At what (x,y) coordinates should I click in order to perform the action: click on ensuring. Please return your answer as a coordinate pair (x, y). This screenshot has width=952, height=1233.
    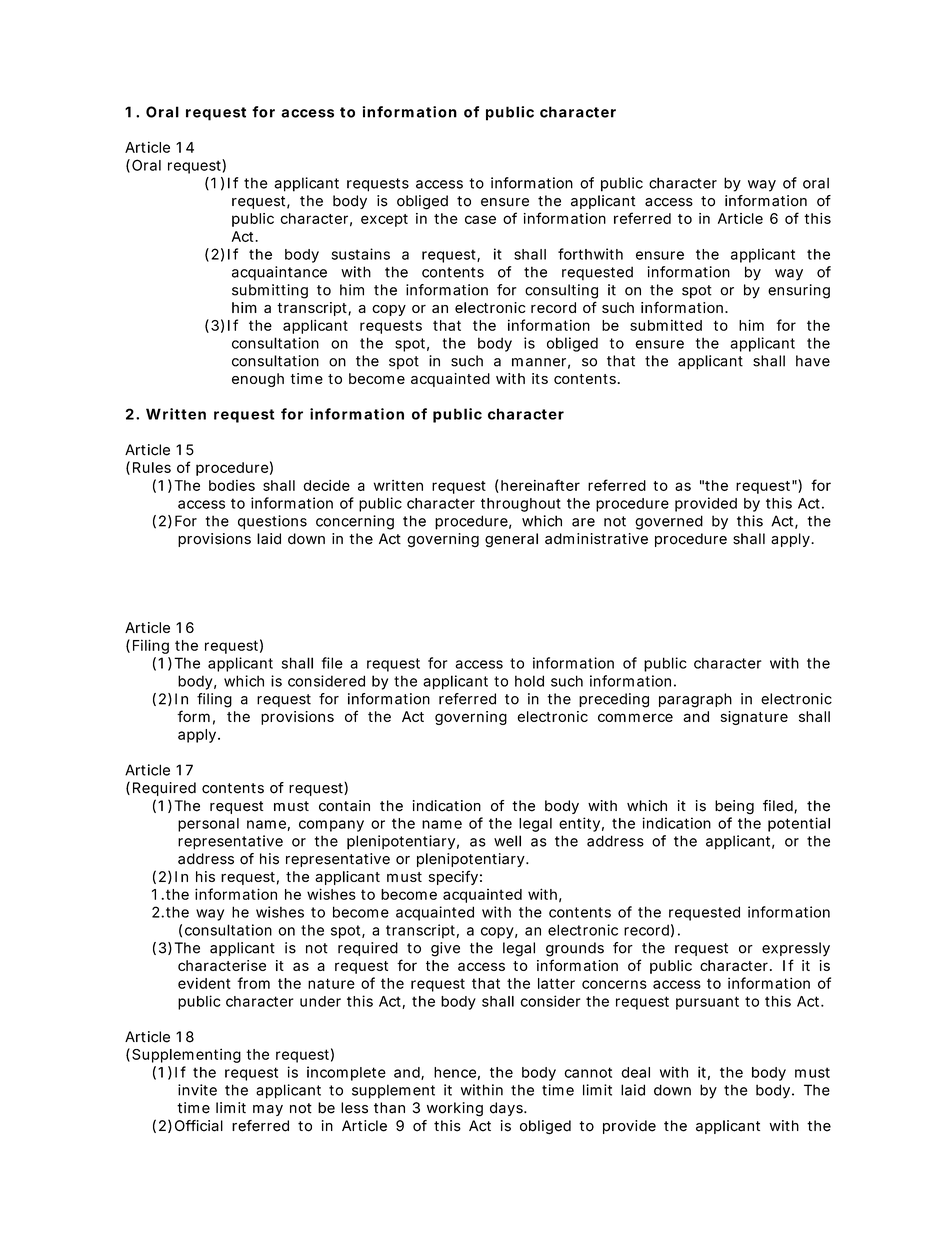
    Looking at the image, I should click on (799, 291).
